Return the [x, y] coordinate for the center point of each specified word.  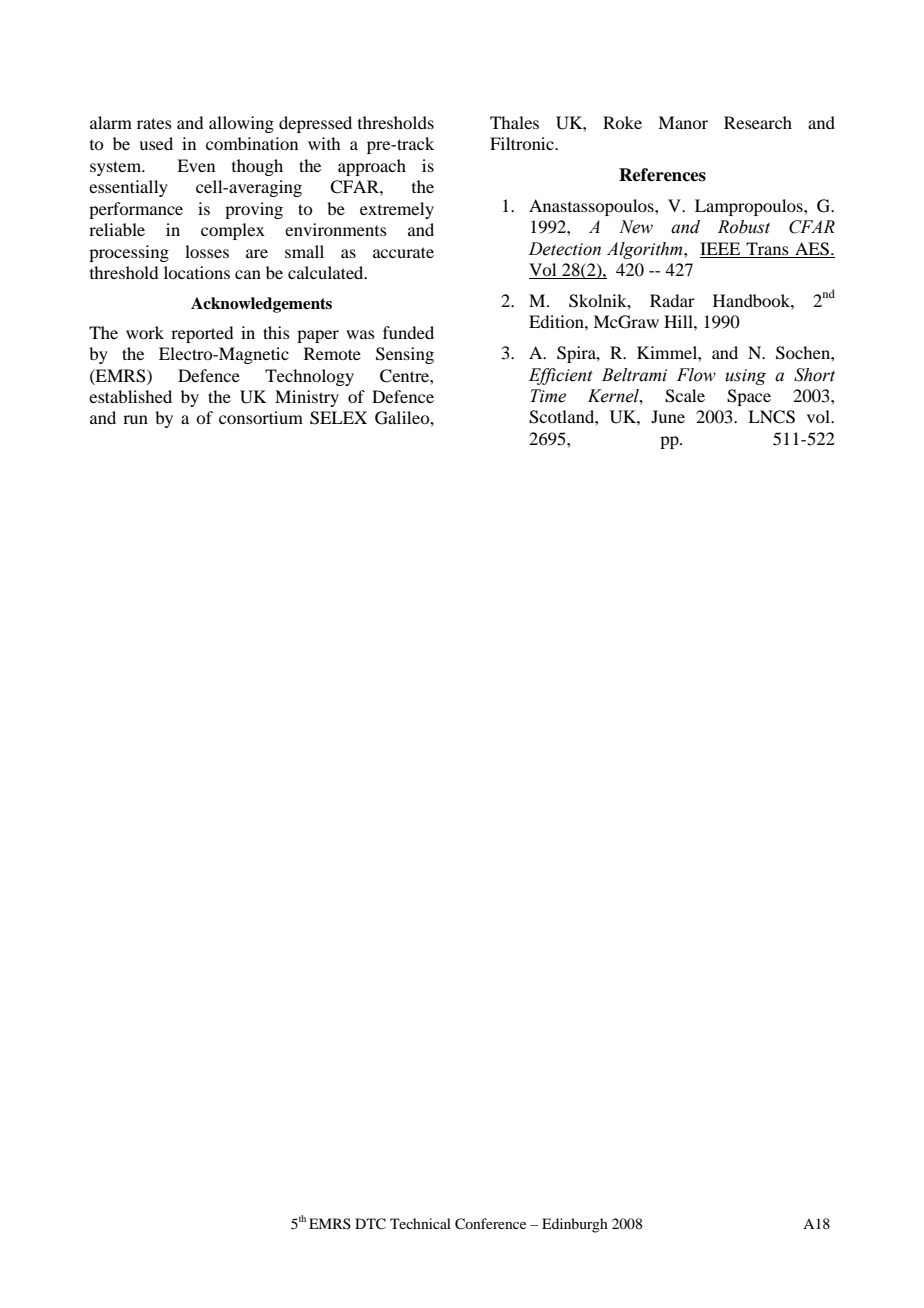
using [745, 377]
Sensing [405, 355]
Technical [420, 1223]
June [668, 416]
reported [202, 334]
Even [196, 165]
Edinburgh [575, 1225]
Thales [514, 122]
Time [548, 396]
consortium [261, 417]
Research [758, 122]
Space [749, 397]
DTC [370, 1224]
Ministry [307, 398]
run [135, 419]
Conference [490, 1224]
